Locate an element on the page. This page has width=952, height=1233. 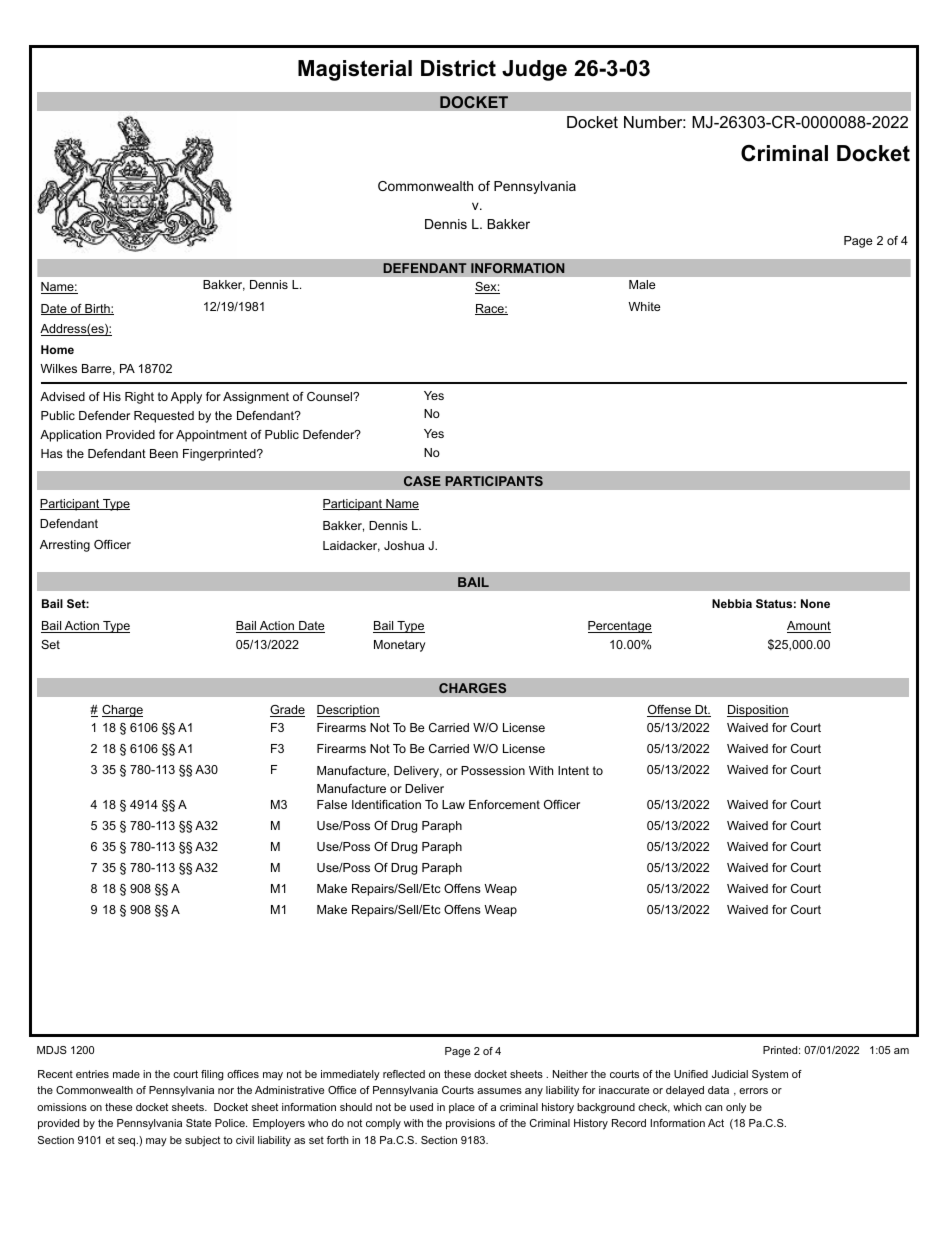
can is located at coordinates (713, 1108).
